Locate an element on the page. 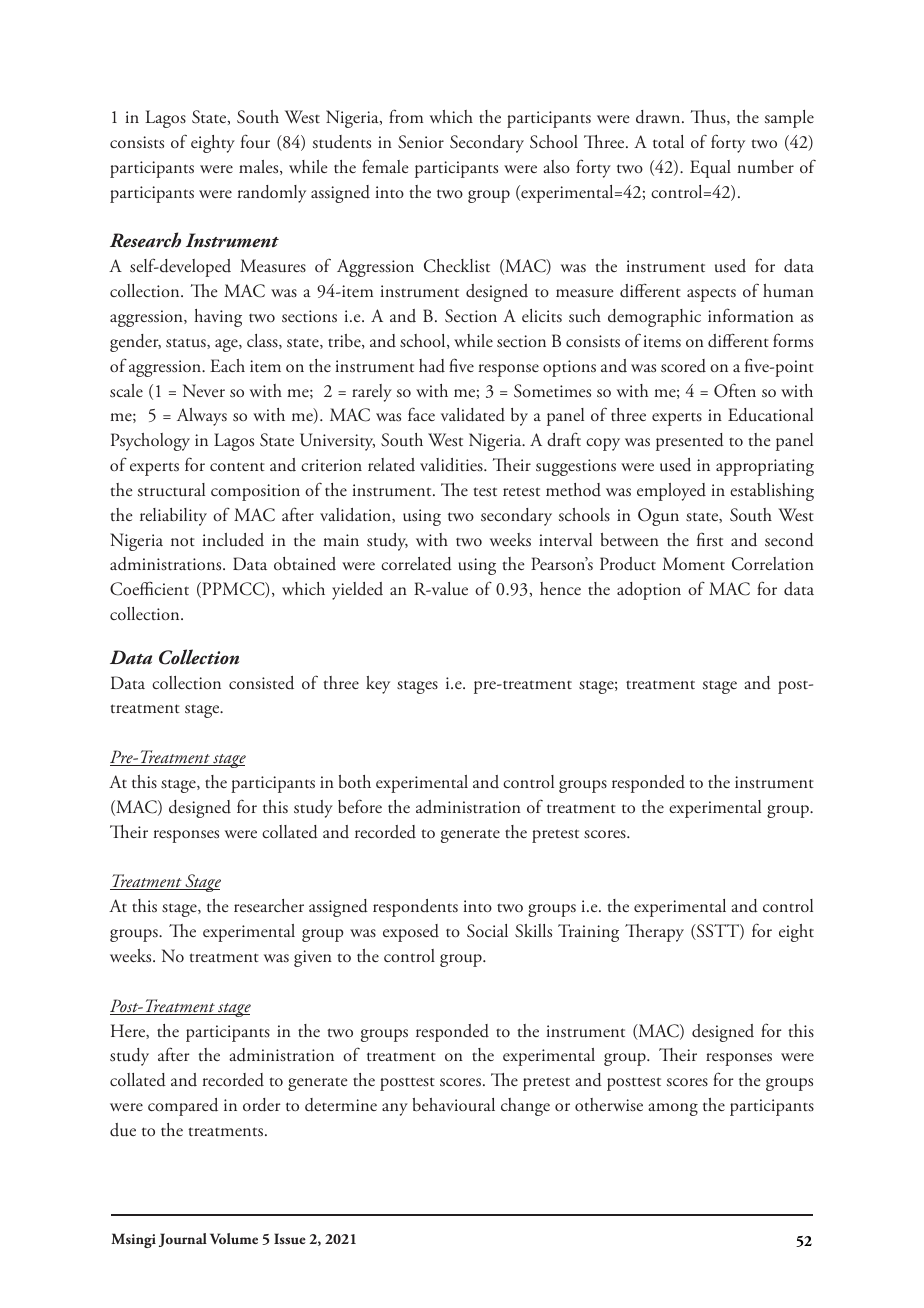 Image resolution: width=924 pixels, height=1308 pixels. employed is located at coordinates (671, 492).
